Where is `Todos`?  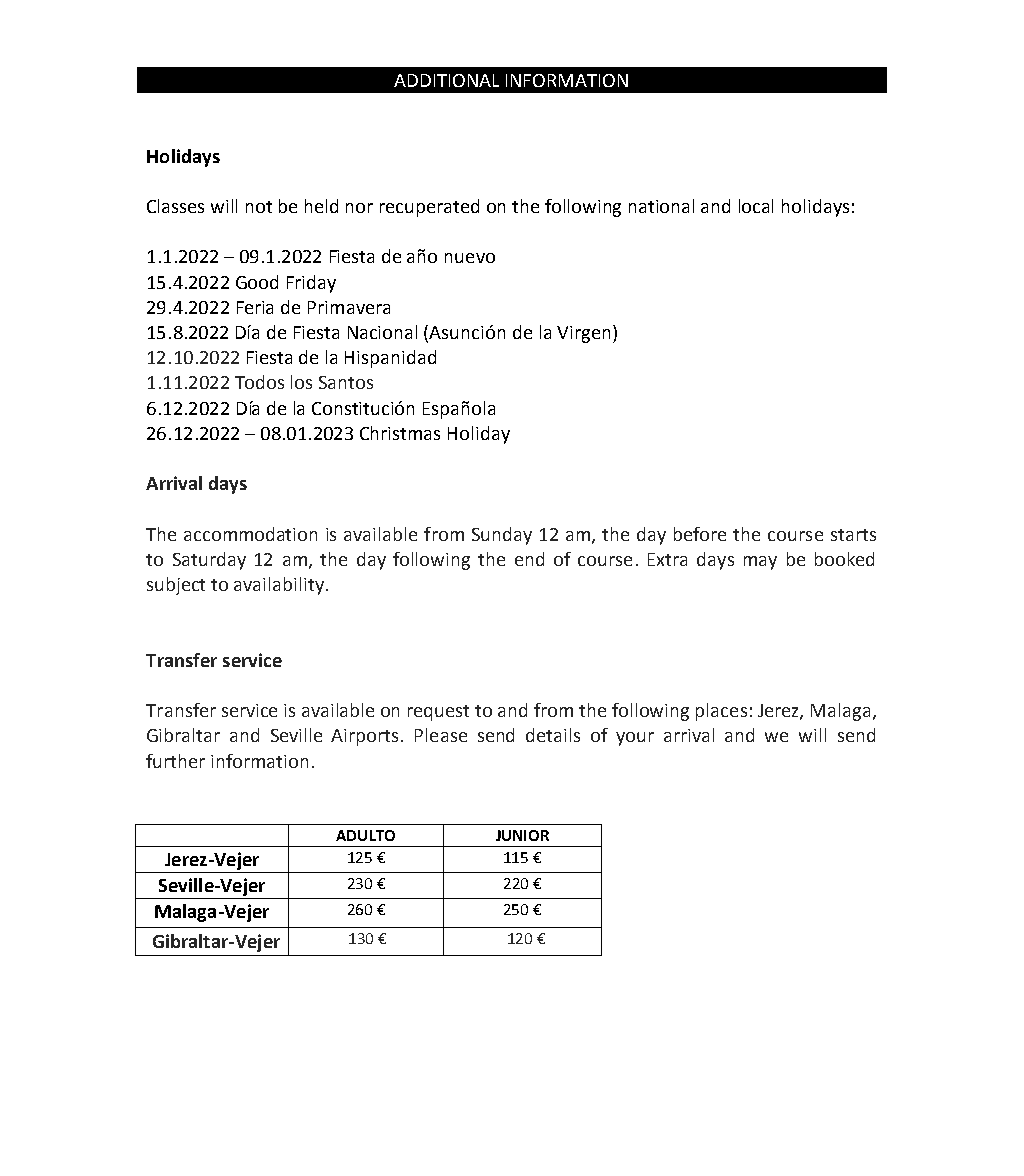 Todos is located at coordinates (259, 382).
